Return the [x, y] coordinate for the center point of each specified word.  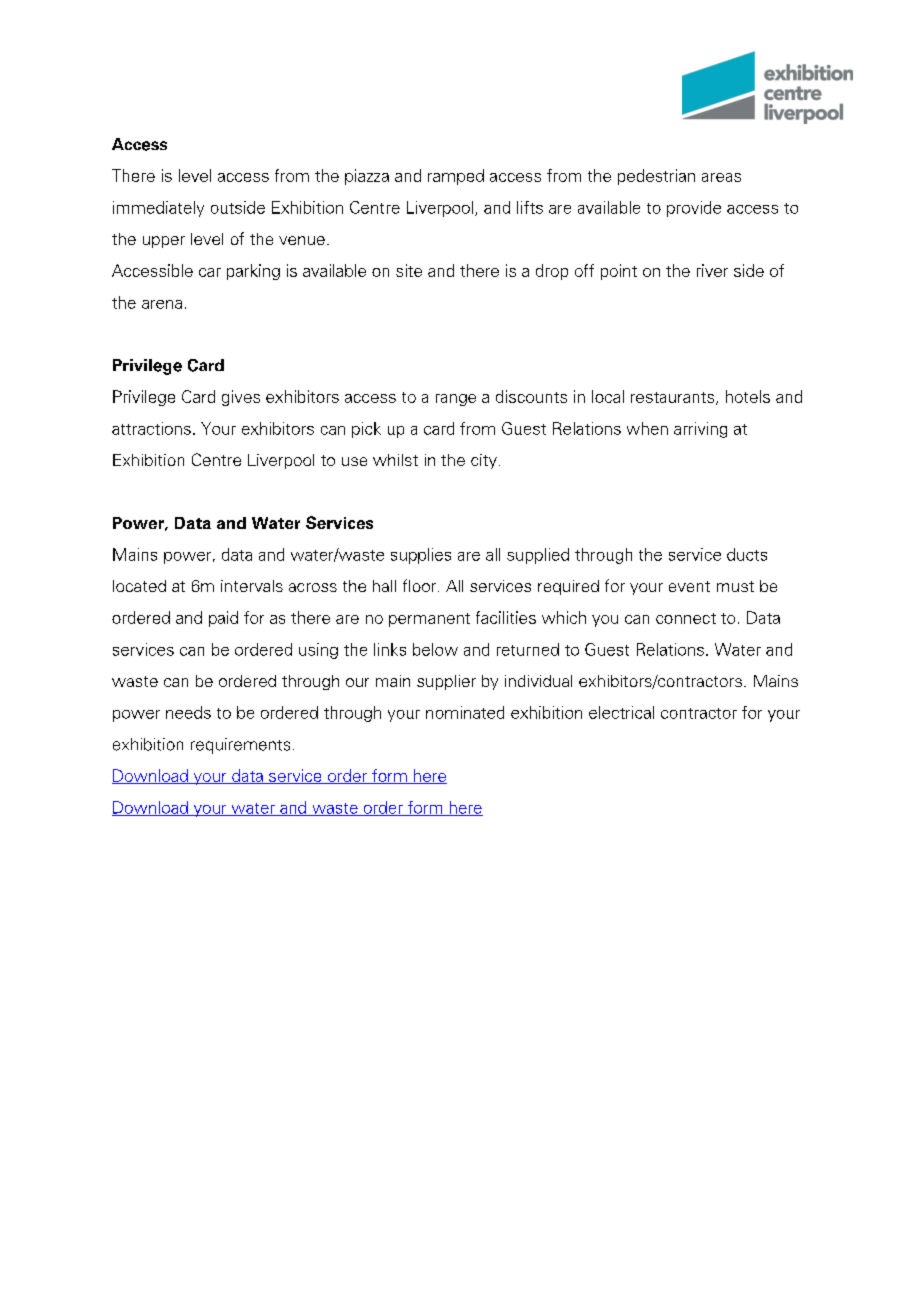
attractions [151, 428]
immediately [158, 209]
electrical [621, 712]
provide [694, 209]
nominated [465, 712]
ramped [456, 177]
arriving [700, 430]
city [484, 461]
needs [188, 712]
